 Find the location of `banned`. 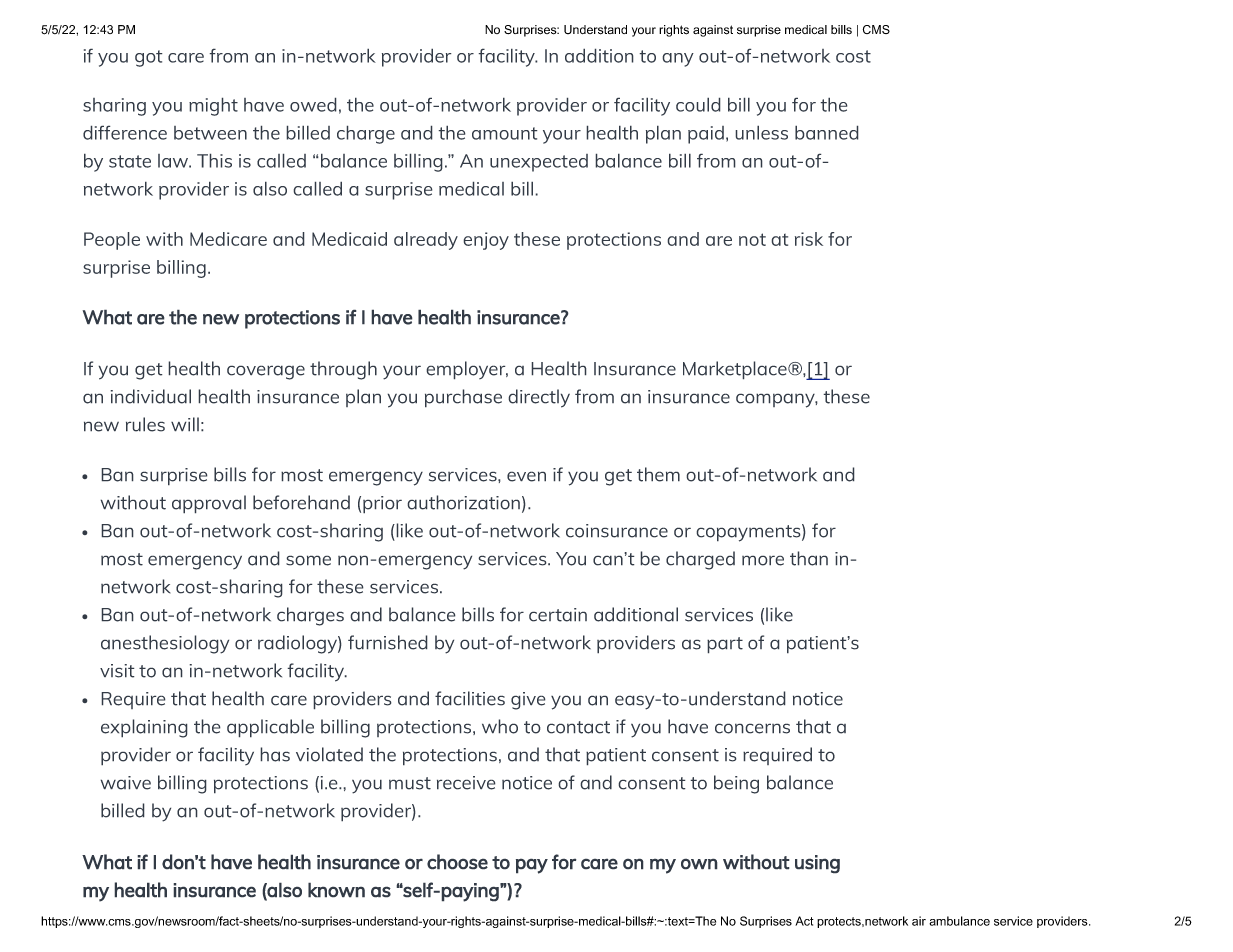

banned is located at coordinates (827, 132).
